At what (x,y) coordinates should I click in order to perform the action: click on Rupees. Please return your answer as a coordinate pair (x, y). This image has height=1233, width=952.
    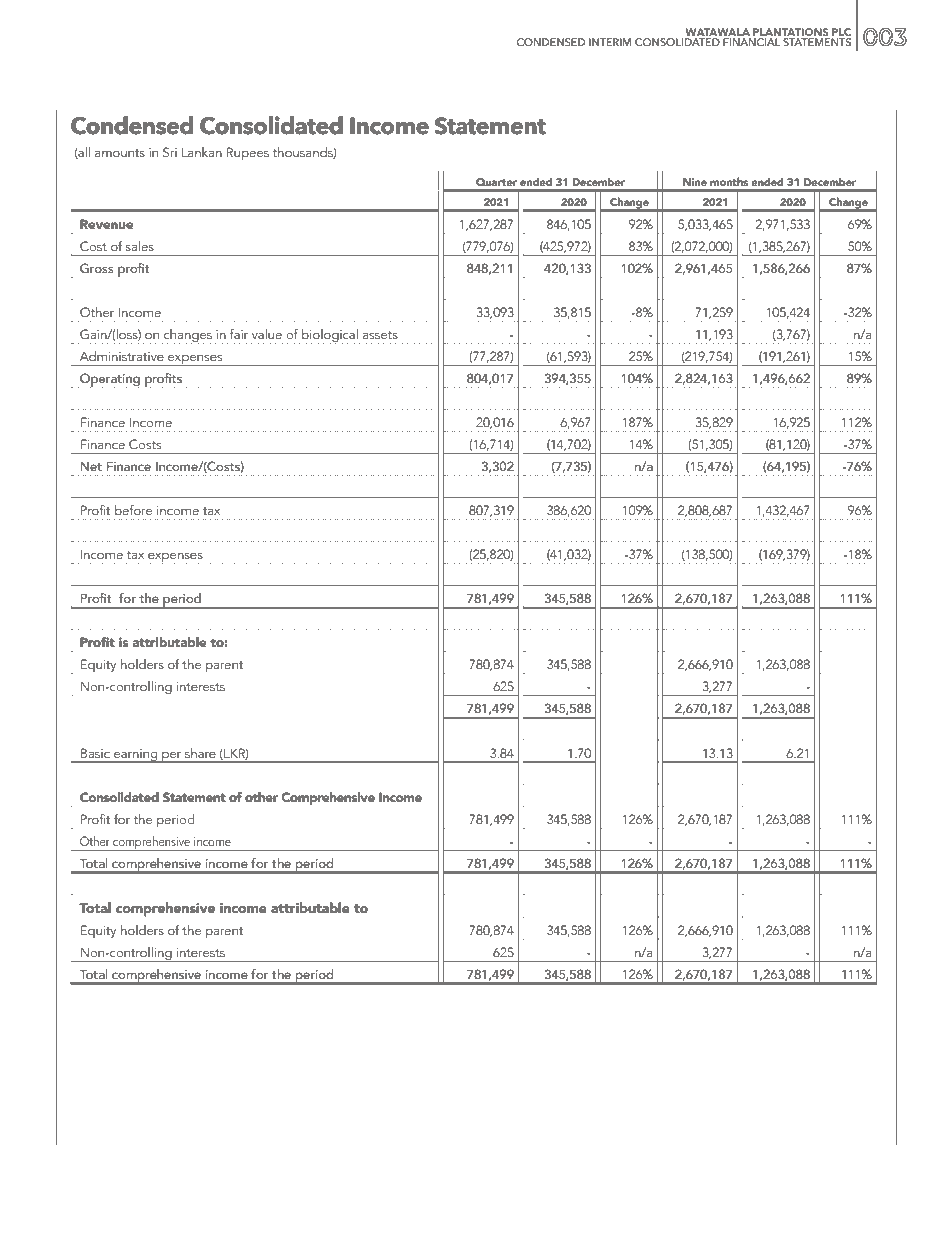
    Looking at the image, I should click on (248, 153).
